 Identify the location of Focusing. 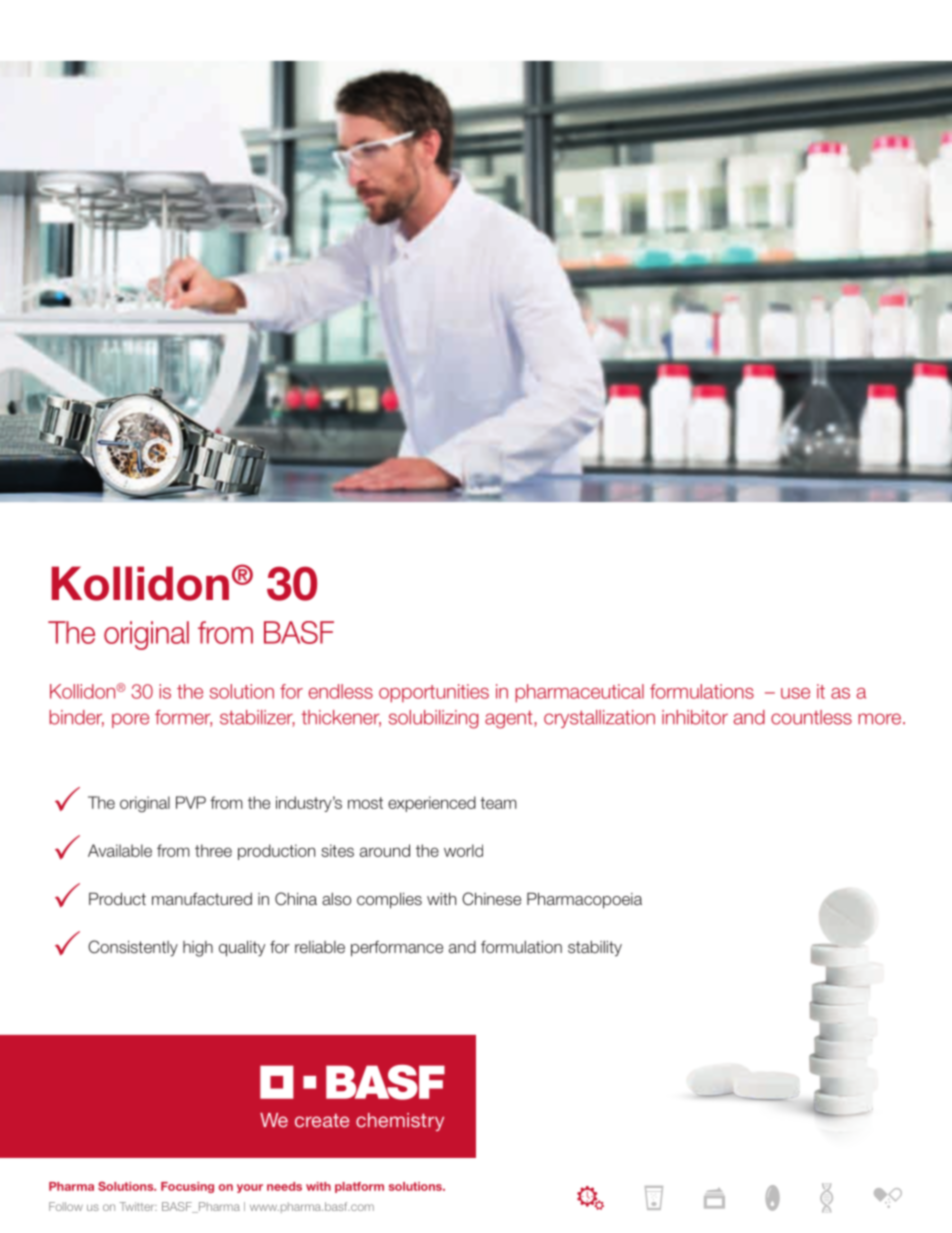
(187, 1187).
